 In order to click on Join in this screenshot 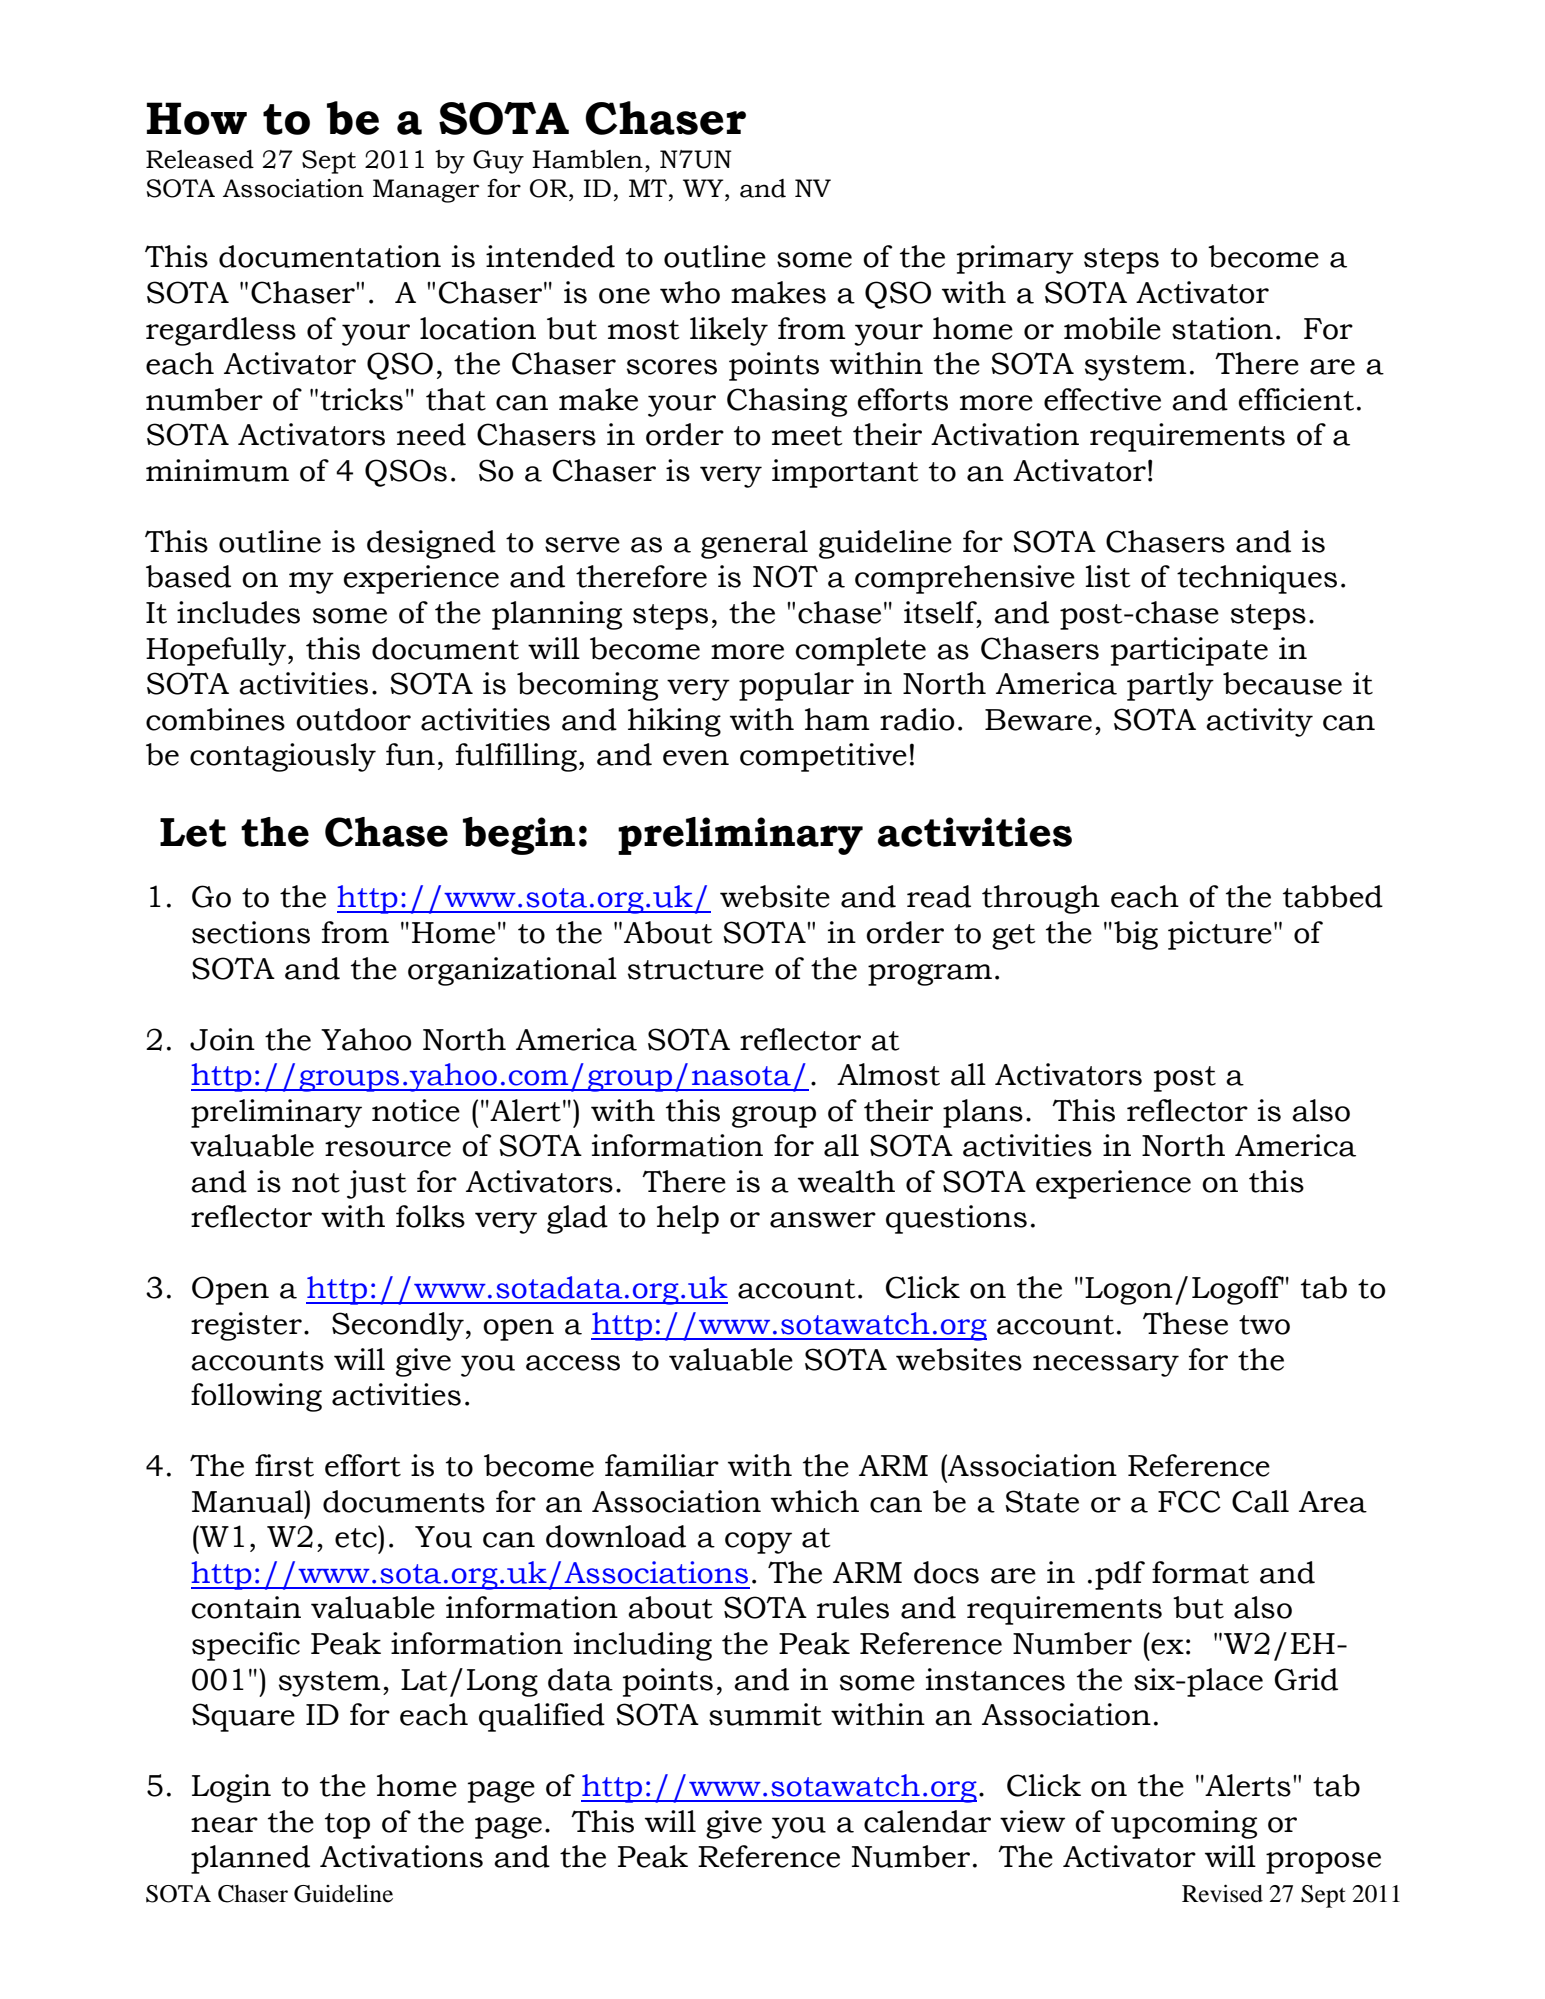, I will do `click(222, 1039)`.
